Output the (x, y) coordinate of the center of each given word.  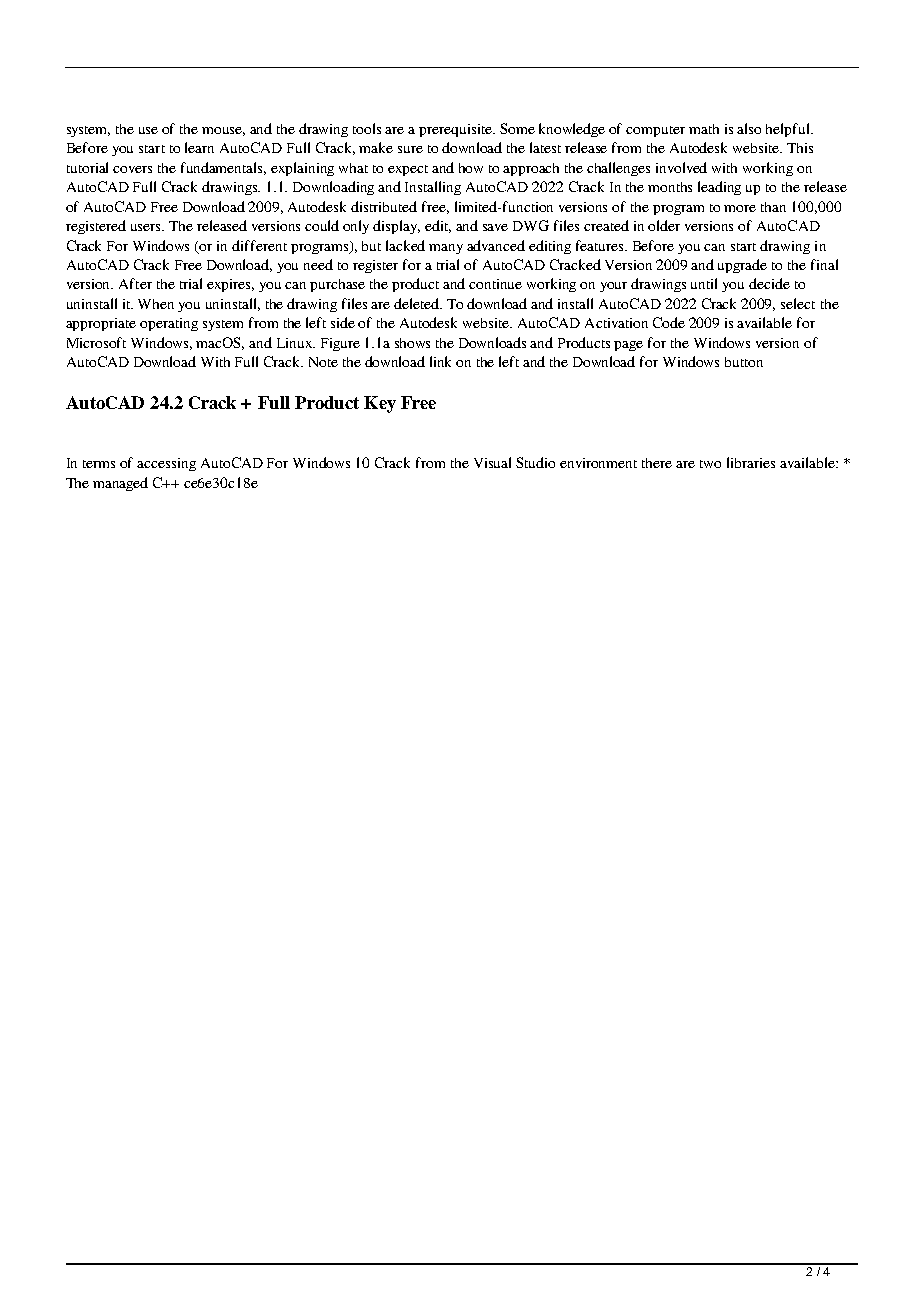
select (798, 303)
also (749, 128)
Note (323, 362)
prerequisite (457, 130)
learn (199, 147)
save (495, 227)
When (156, 304)
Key (380, 404)
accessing (166, 464)
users (147, 227)
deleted (418, 303)
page (628, 346)
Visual (492, 462)
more (740, 208)
